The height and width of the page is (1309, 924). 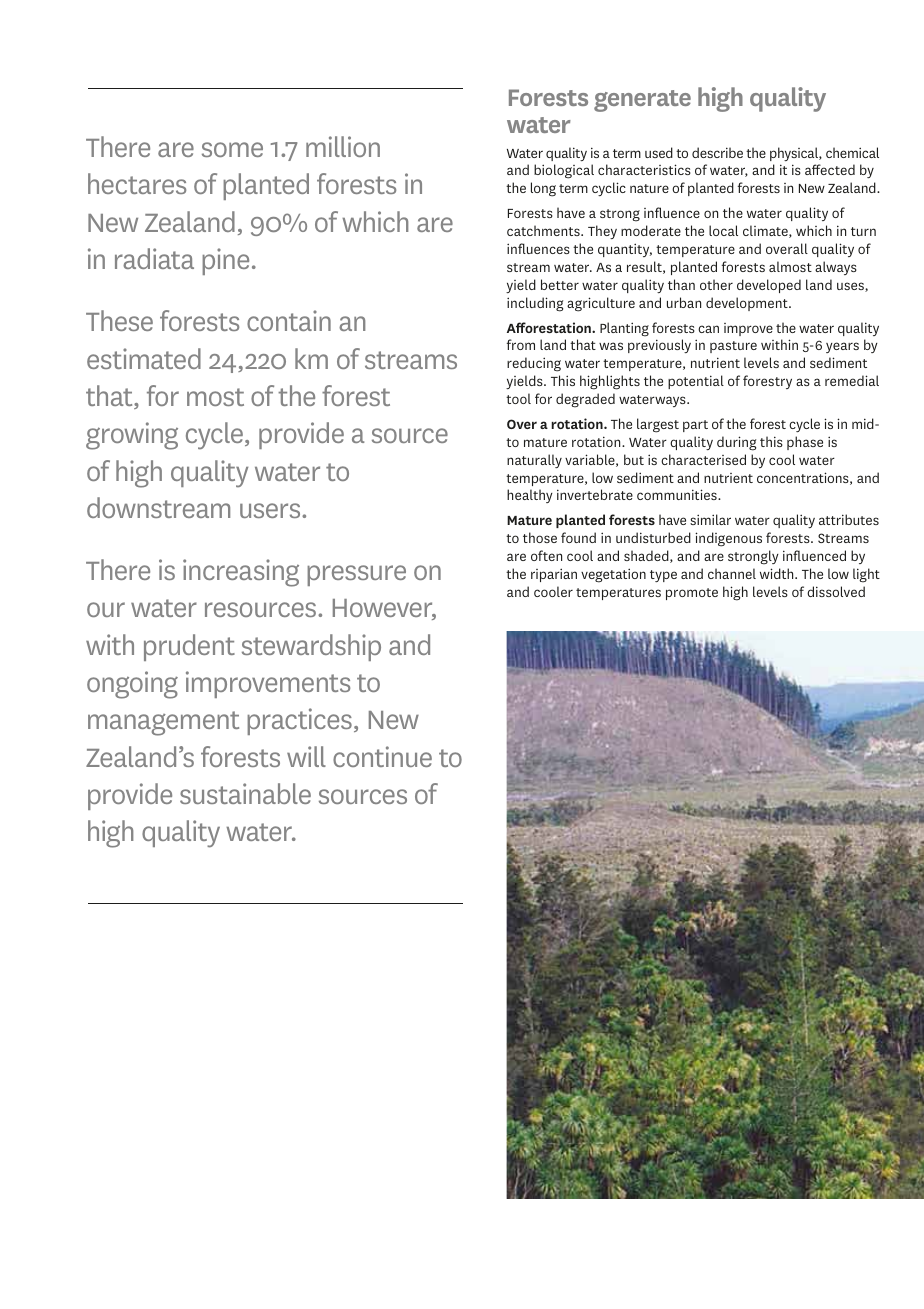 What do you see at coordinates (778, 573) in the page?
I see `width` at bounding box center [778, 573].
